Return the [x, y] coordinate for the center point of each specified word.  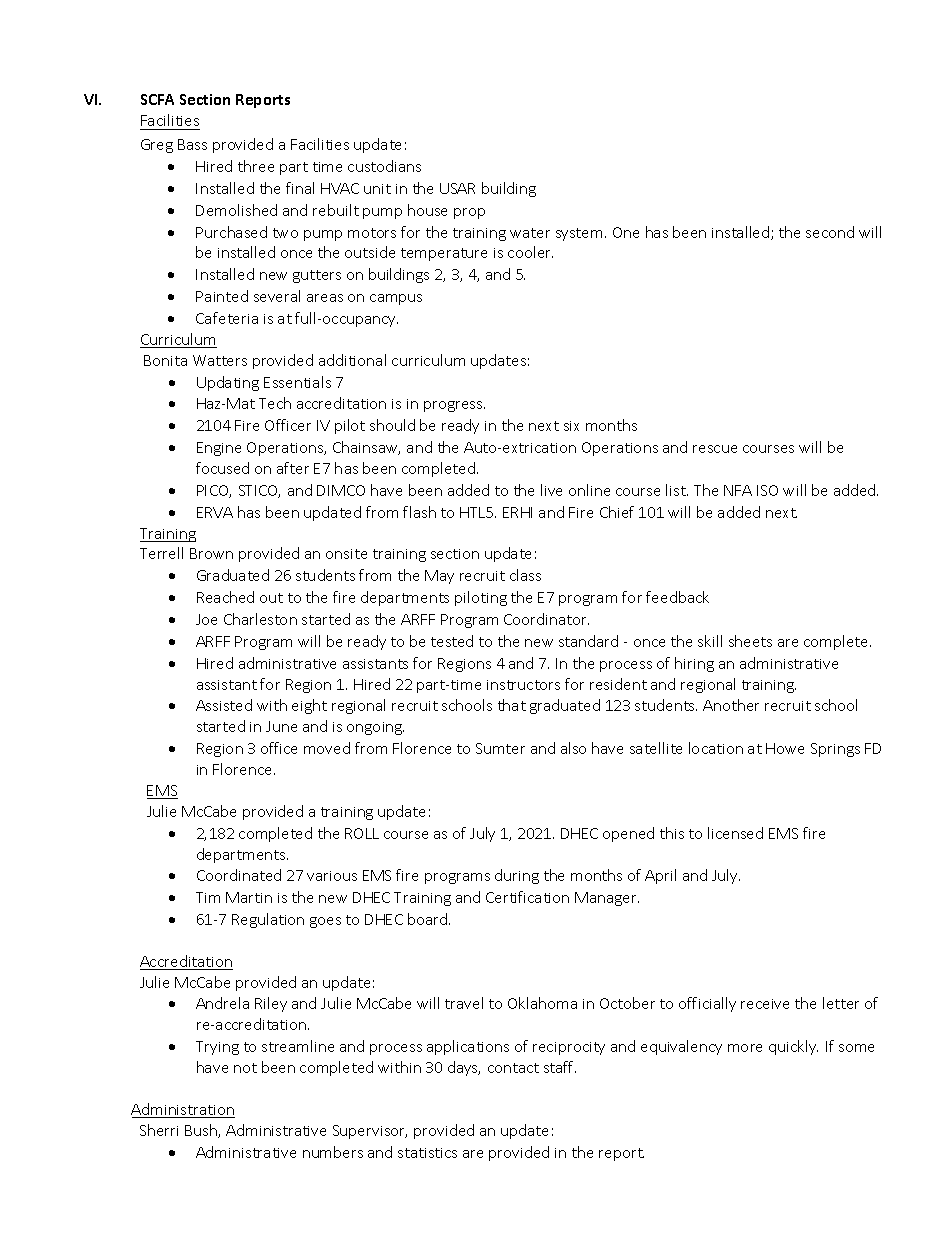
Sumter [500, 748]
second [830, 232]
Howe [785, 748]
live [551, 490]
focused [222, 468]
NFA [738, 490]
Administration [183, 1110]
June [281, 726]
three [256, 166]
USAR [457, 188]
